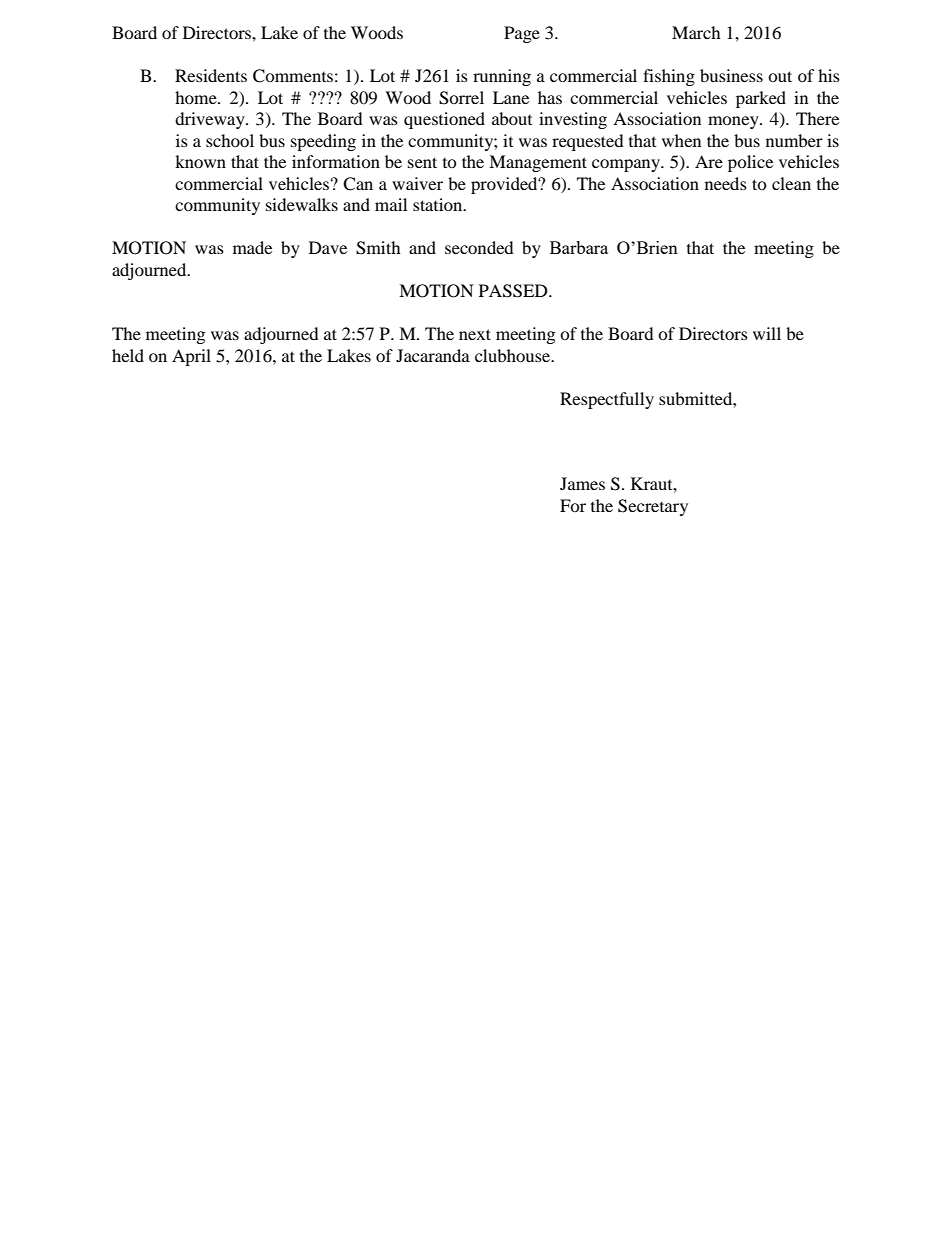  I want to click on made, so click(252, 247).
